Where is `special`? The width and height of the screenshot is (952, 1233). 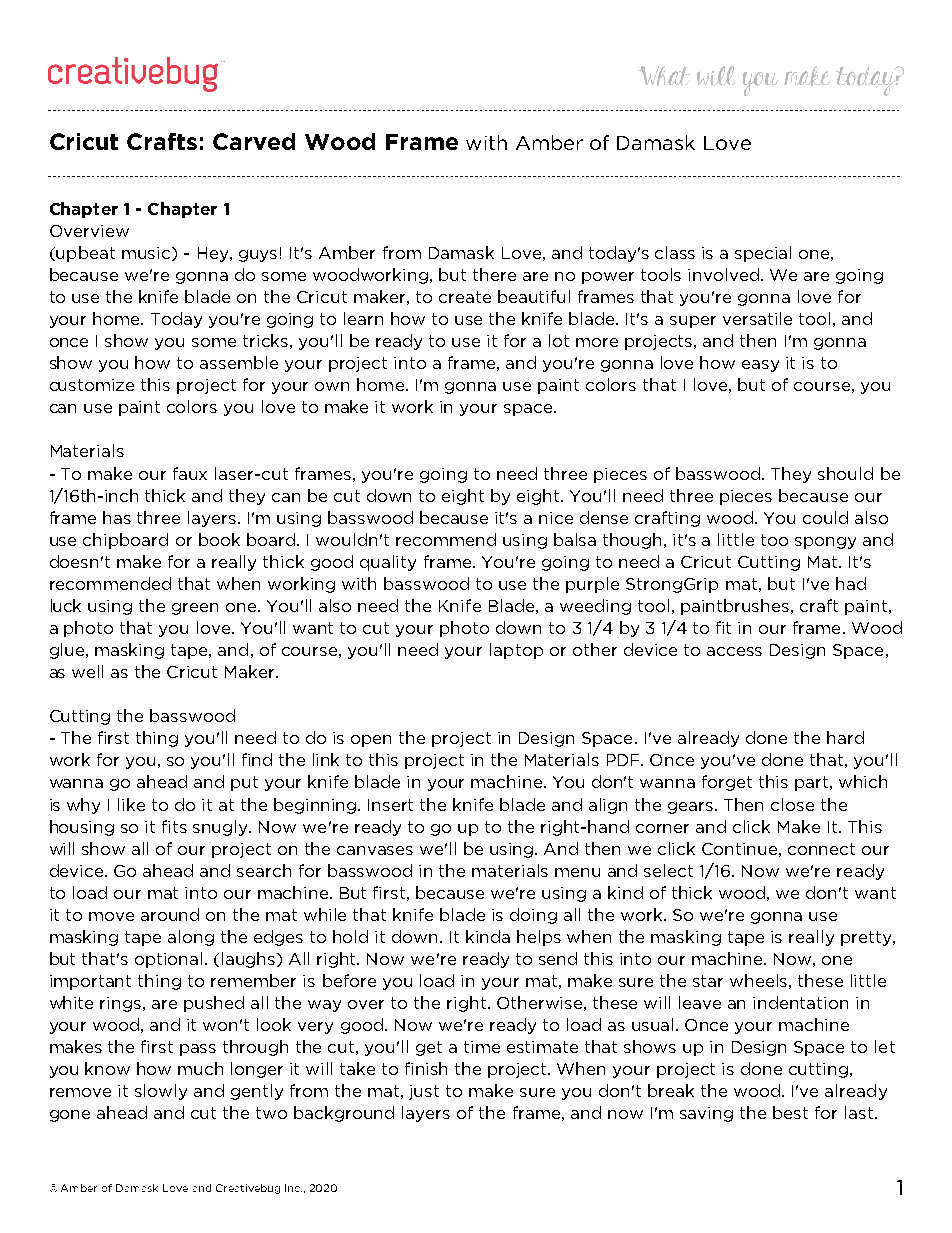 special is located at coordinates (763, 254).
